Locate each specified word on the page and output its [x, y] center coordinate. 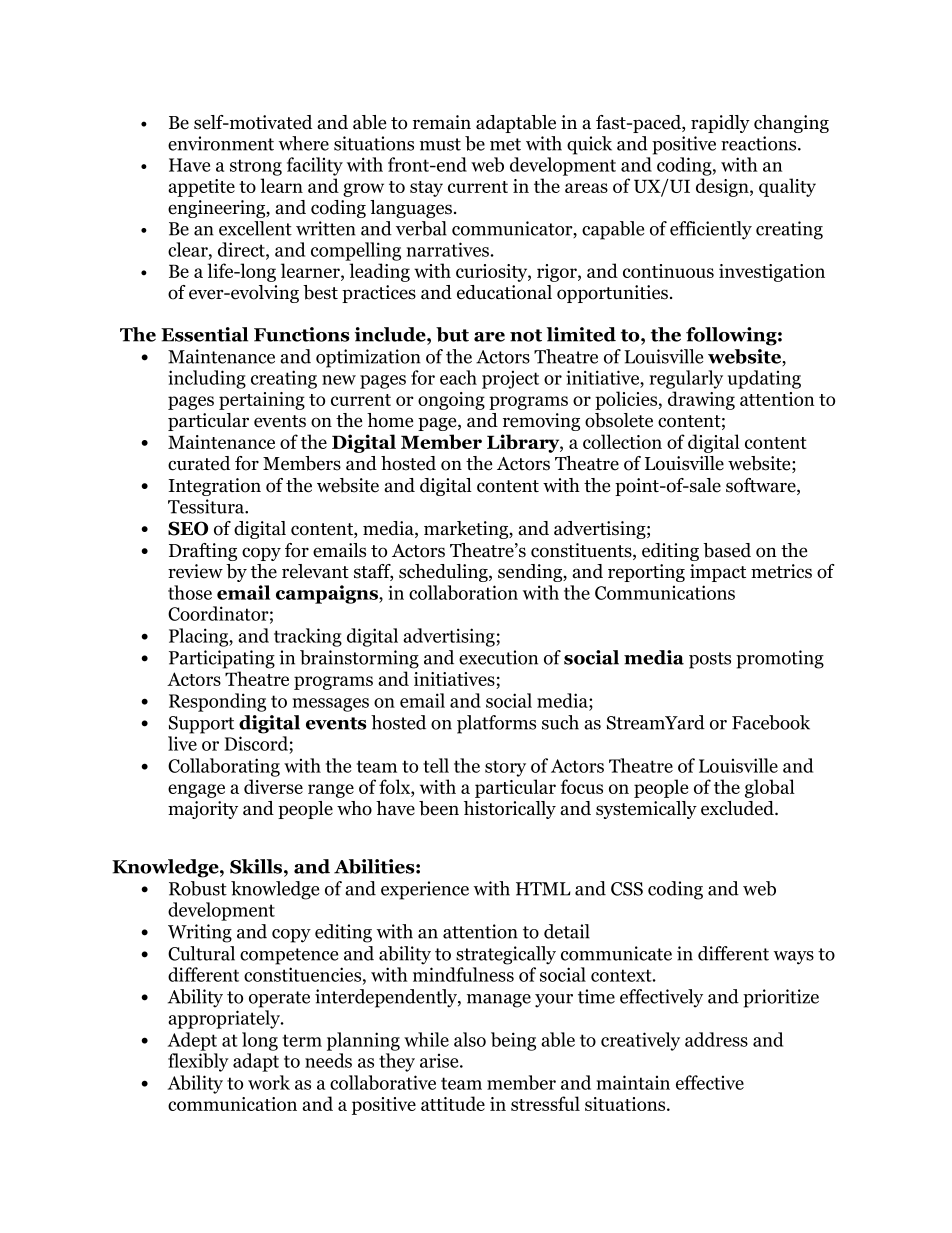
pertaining [262, 401]
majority [203, 810]
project [510, 379]
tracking [308, 637]
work [269, 1082]
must [440, 144]
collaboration [463, 592]
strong [256, 167]
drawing [701, 400]
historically [510, 810]
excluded [738, 808]
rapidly [720, 124]
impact [718, 573]
